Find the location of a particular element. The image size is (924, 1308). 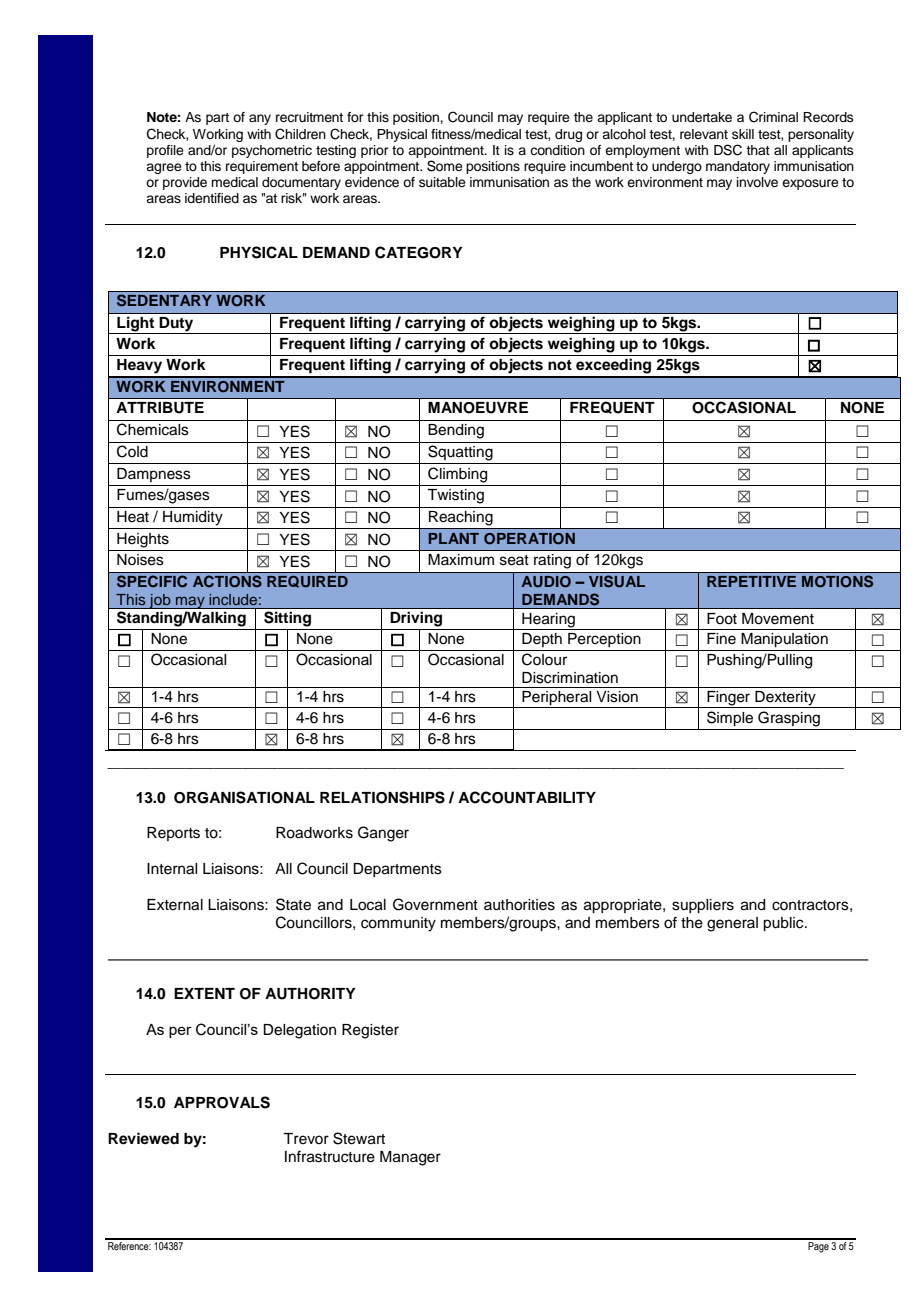

Finger is located at coordinates (729, 699).
